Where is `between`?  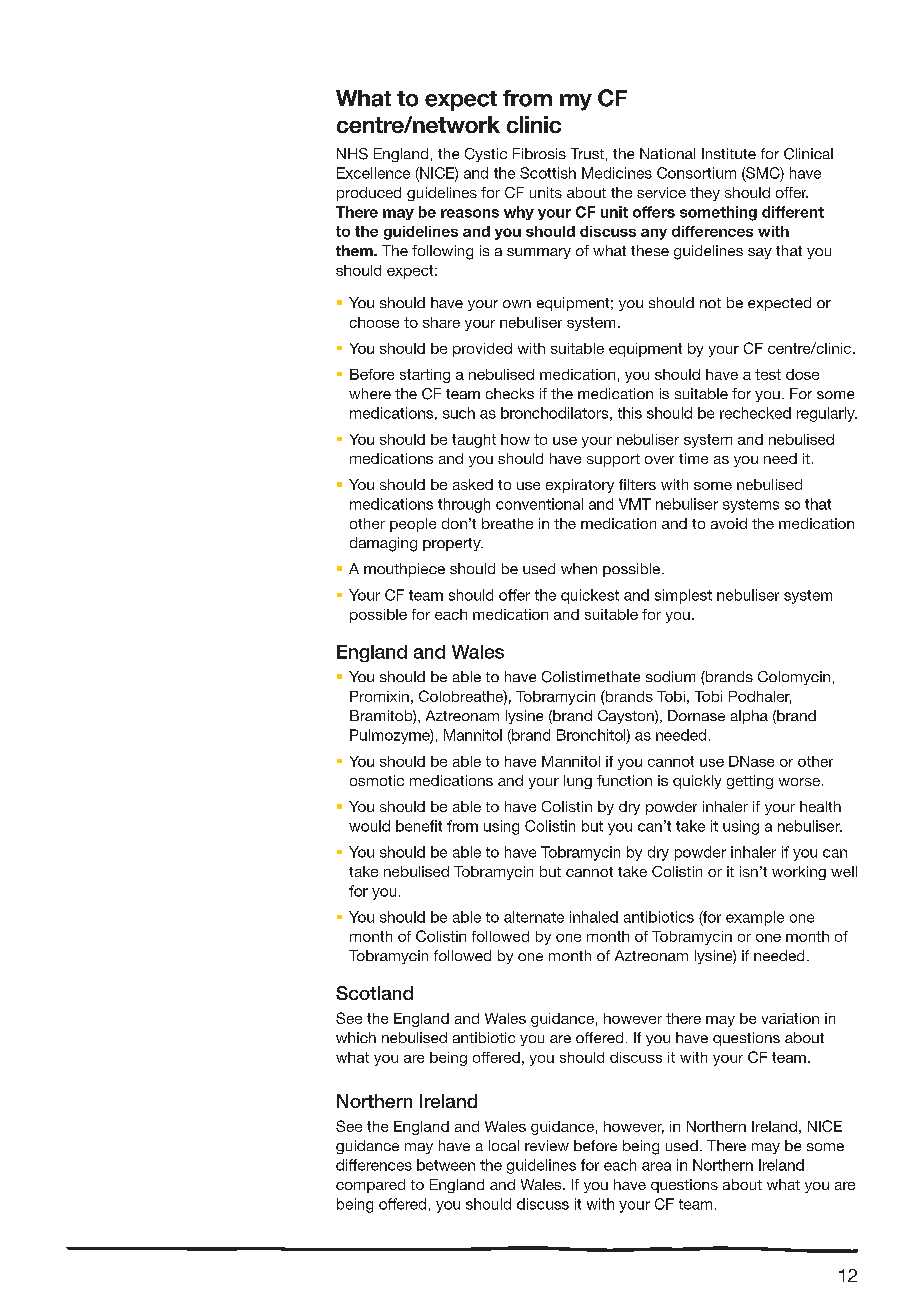
between is located at coordinates (446, 1165).
